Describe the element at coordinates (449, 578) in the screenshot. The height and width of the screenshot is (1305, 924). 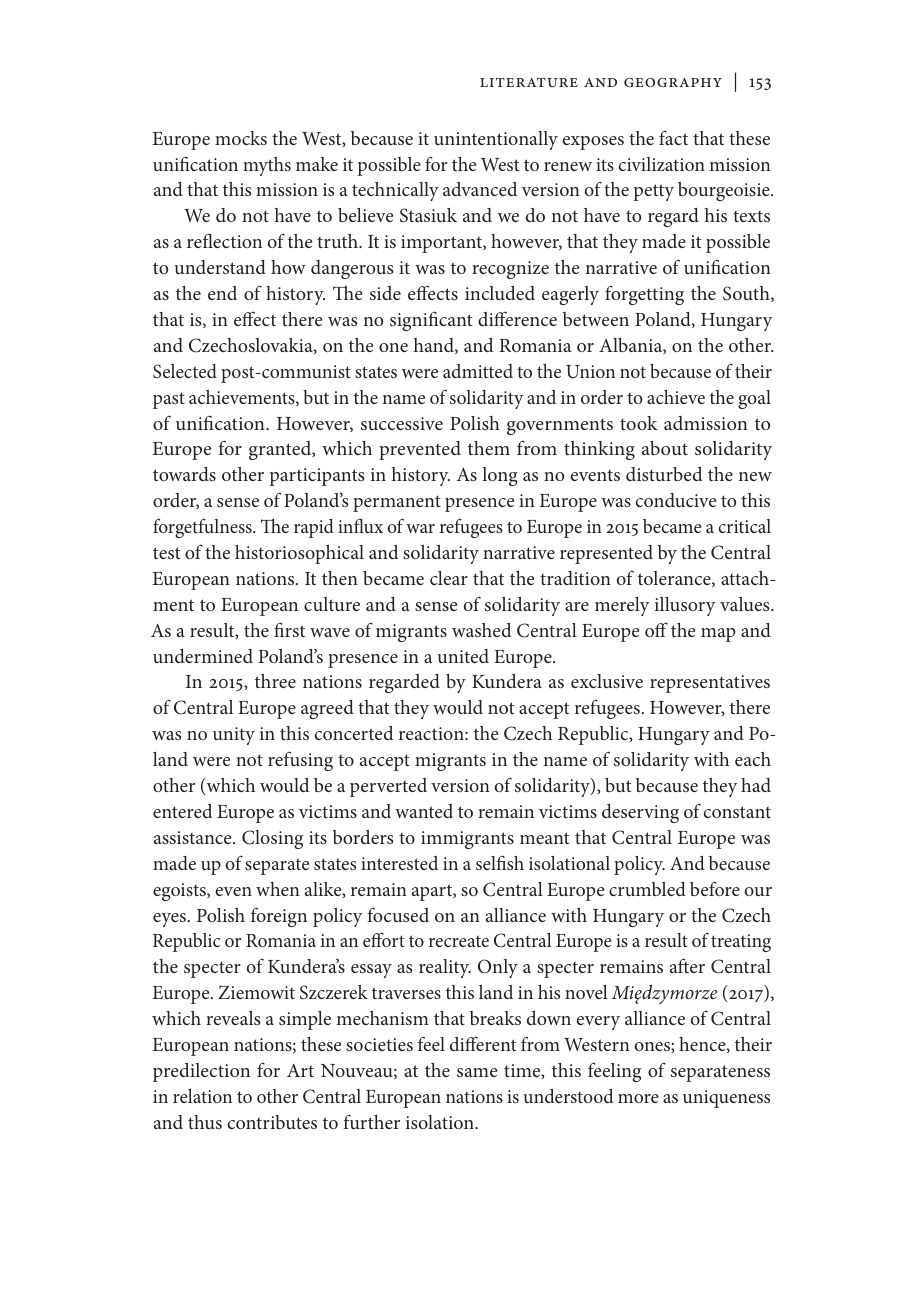
I see `clear` at that location.
